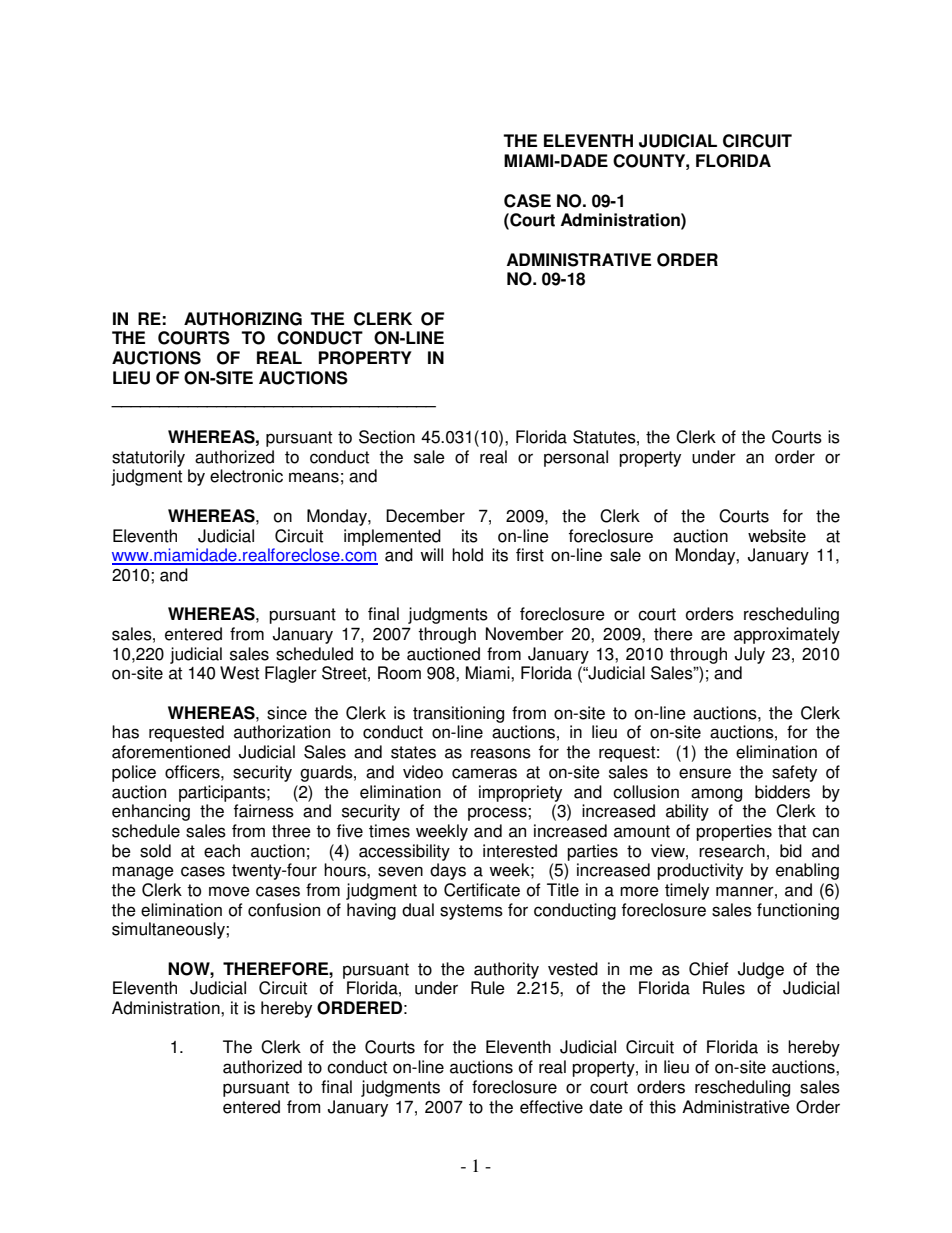 The height and width of the screenshot is (1233, 952). What do you see at coordinates (458, 714) in the screenshot?
I see `transitioning` at bounding box center [458, 714].
